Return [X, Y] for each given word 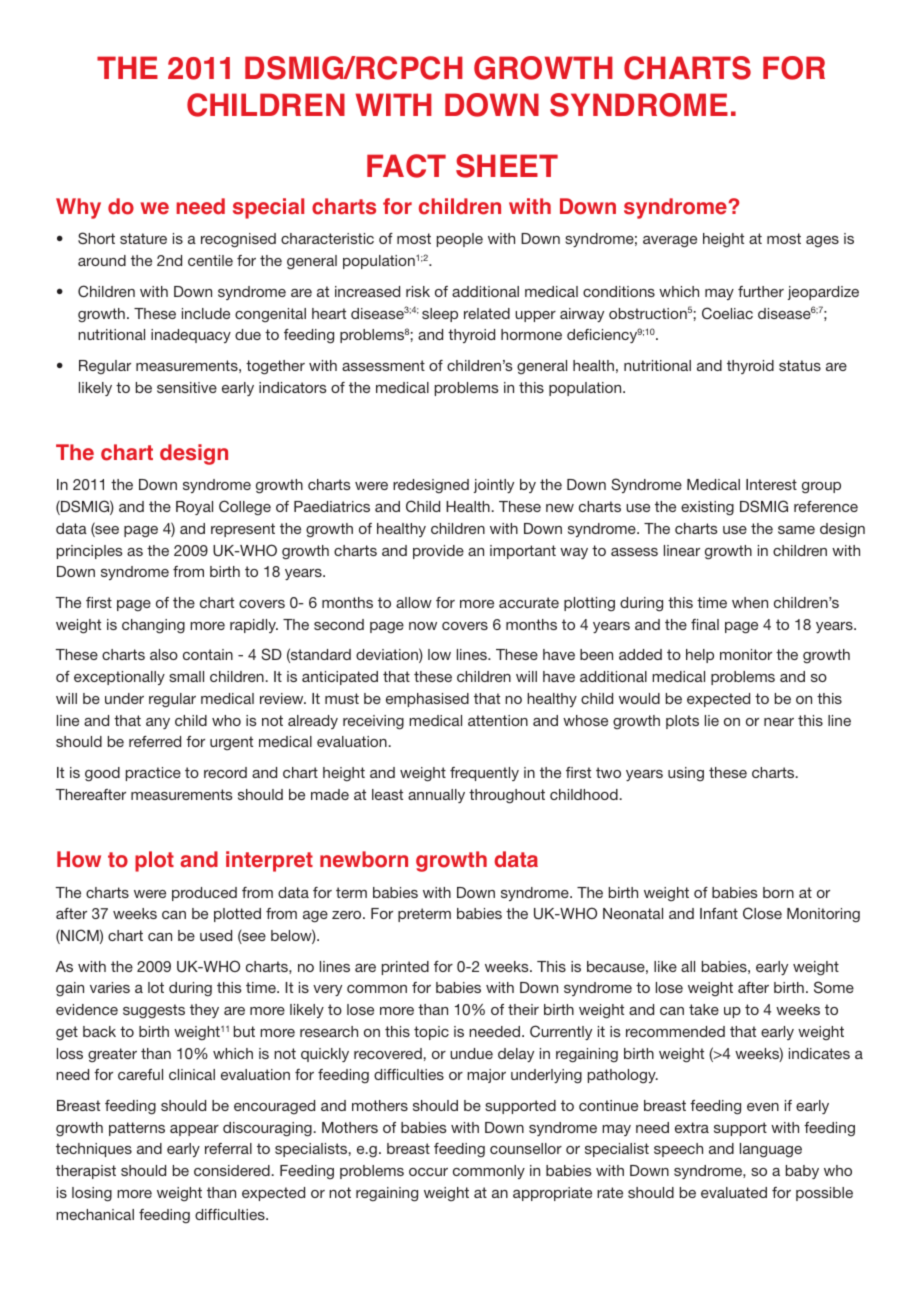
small [186, 676]
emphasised [427, 700]
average [670, 242]
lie [712, 720]
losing [92, 1194]
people [460, 240]
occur [428, 1172]
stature [143, 238]
